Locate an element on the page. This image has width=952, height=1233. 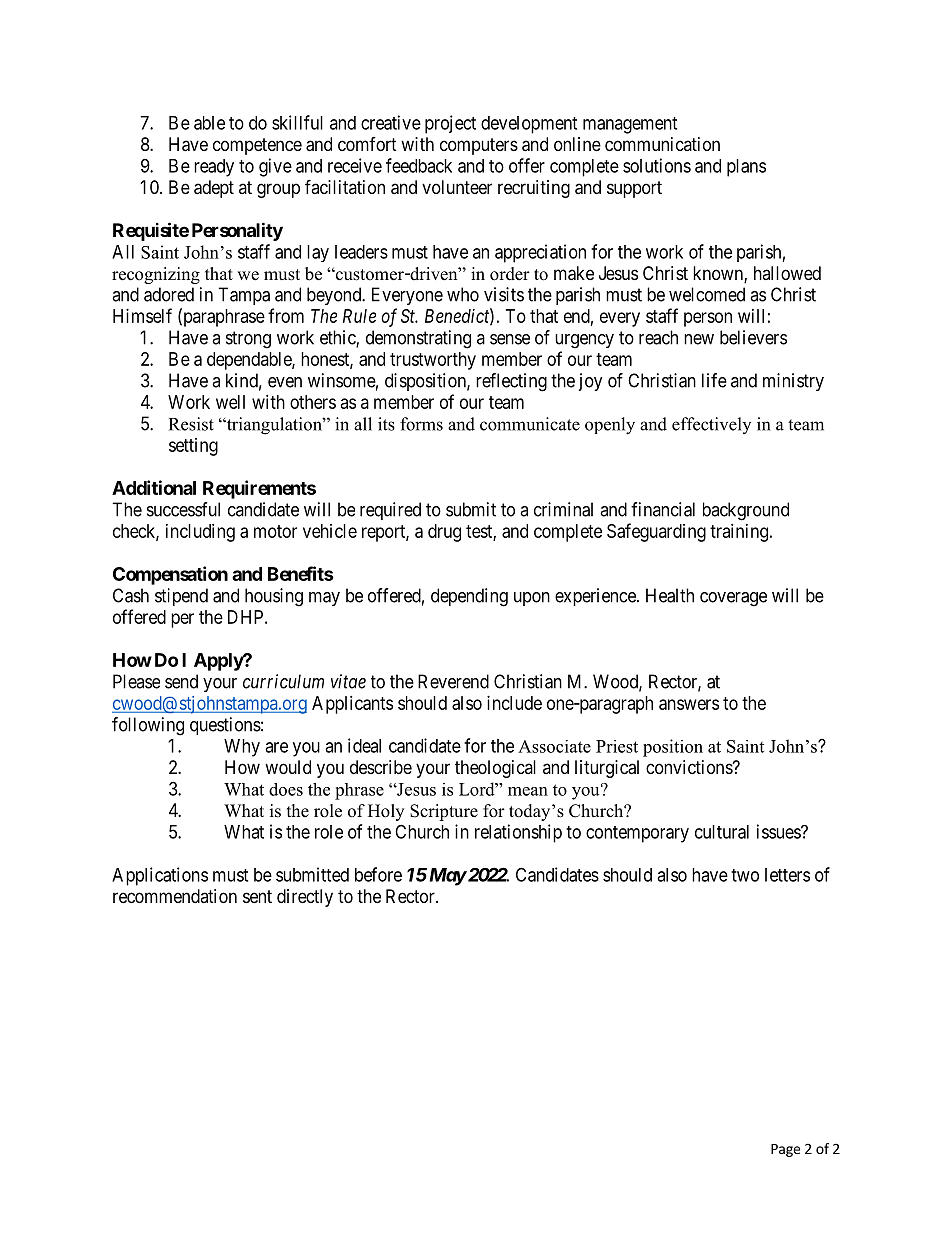
recommendation is located at coordinates (175, 896).
